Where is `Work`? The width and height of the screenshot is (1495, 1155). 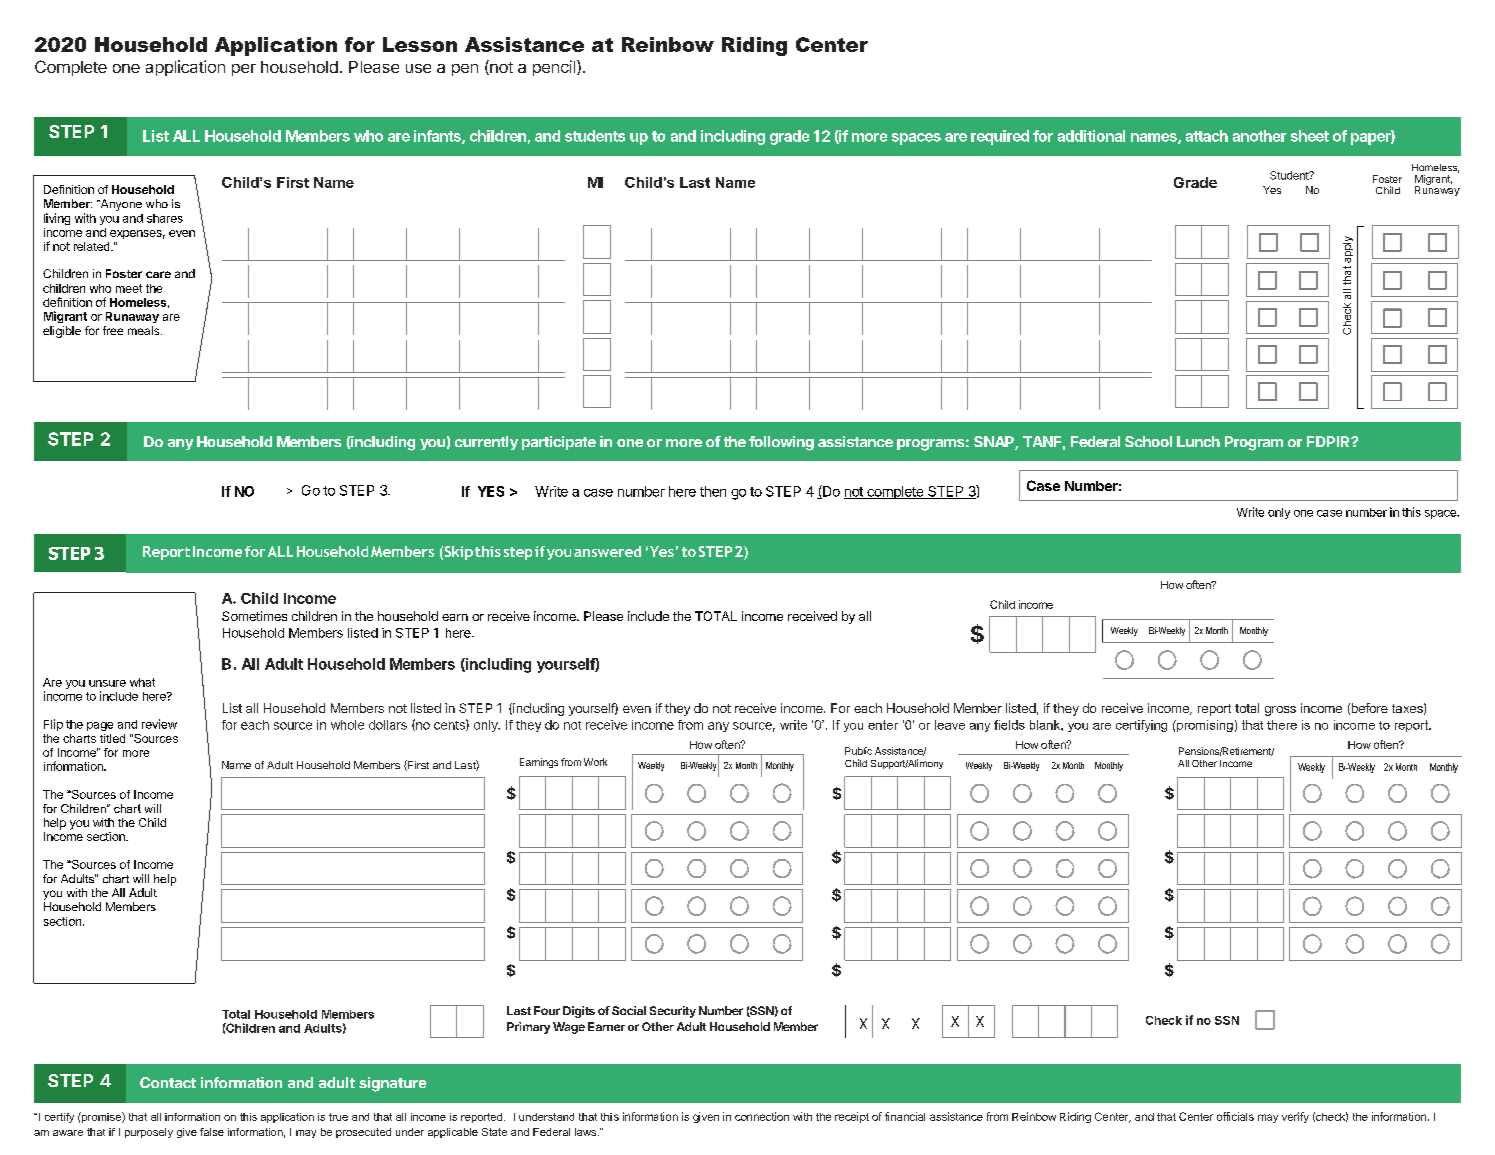 Work is located at coordinates (595, 762).
